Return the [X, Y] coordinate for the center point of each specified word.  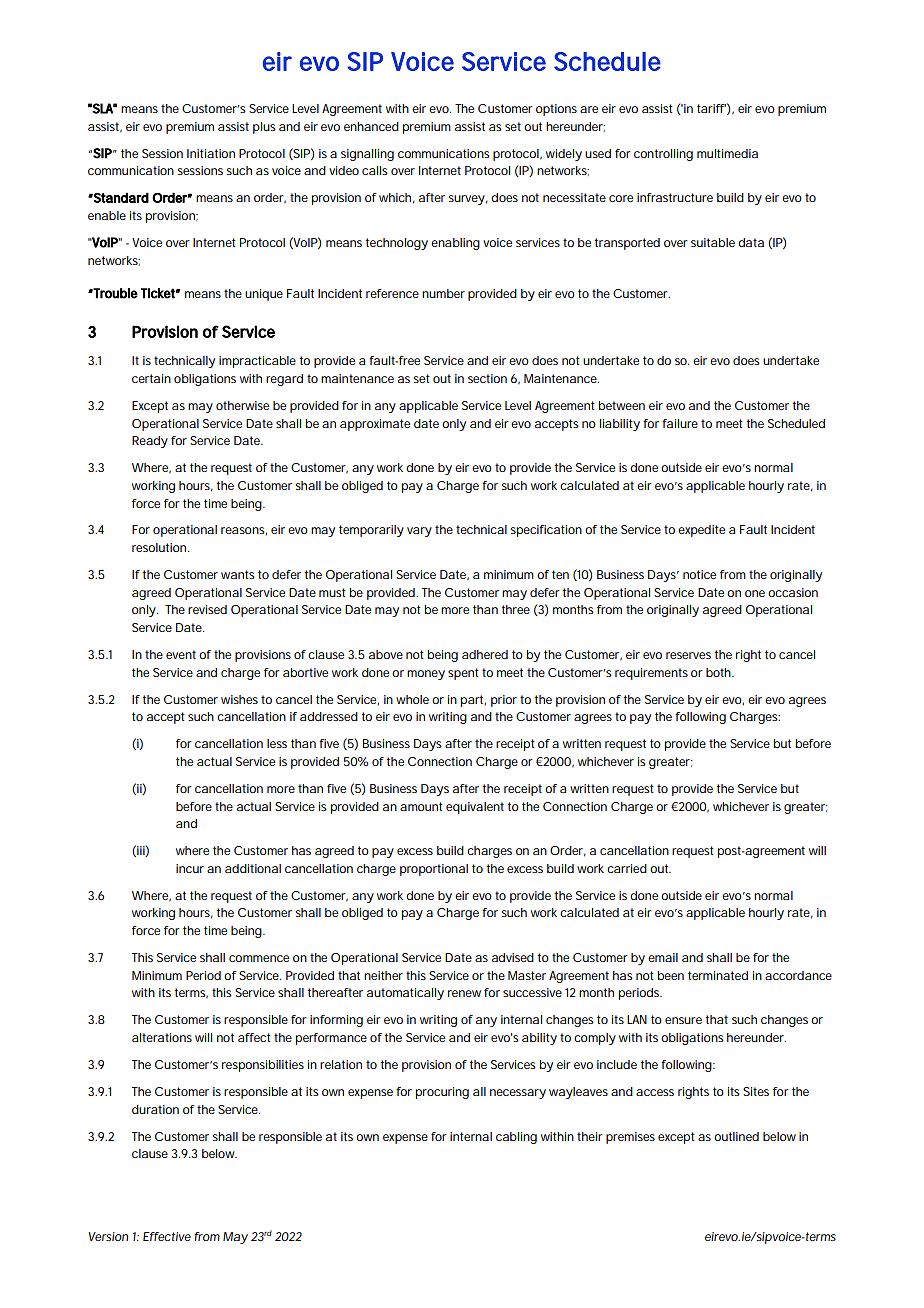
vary [419, 532]
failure [680, 423]
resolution [160, 547]
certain [151, 378]
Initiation [211, 153]
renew [464, 993]
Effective [167, 1236]
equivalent [475, 808]
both [719, 672]
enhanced [371, 126]
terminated [718, 975]
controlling [663, 155]
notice [699, 574]
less [277, 743]
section [487, 378]
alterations [162, 1037]
